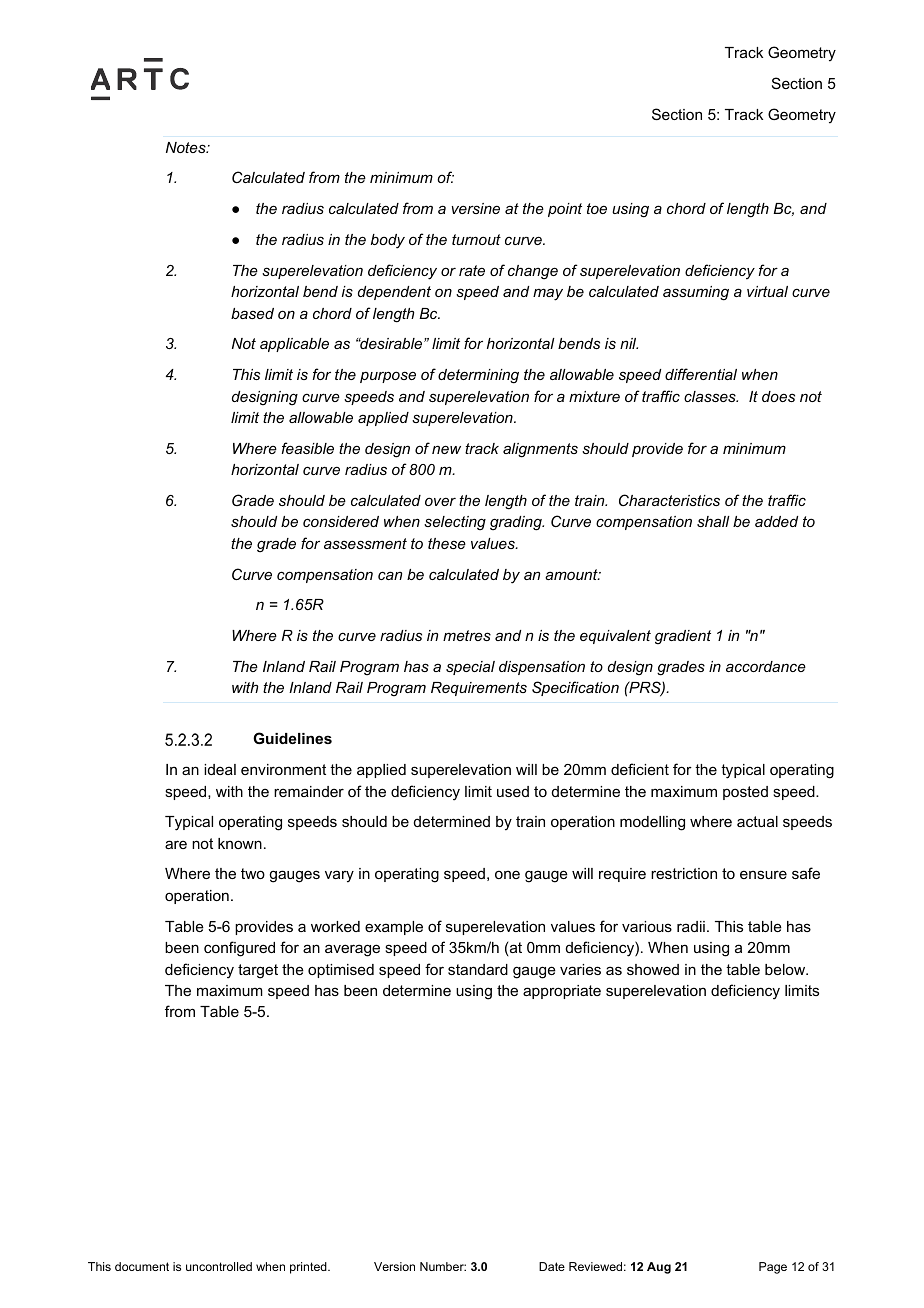 The image size is (924, 1308). I want to click on one, so click(507, 874).
